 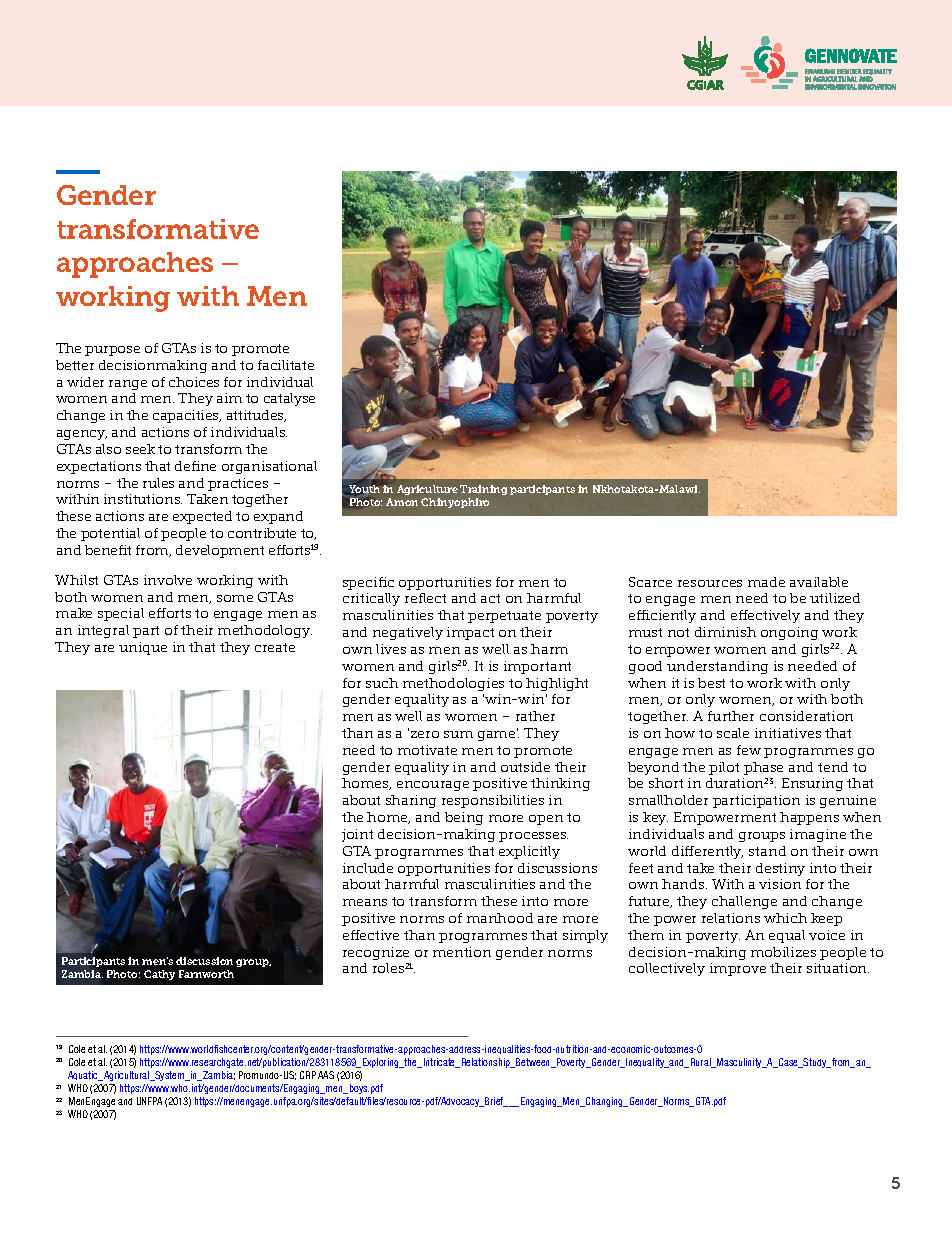 I want to click on further, so click(x=731, y=716).
